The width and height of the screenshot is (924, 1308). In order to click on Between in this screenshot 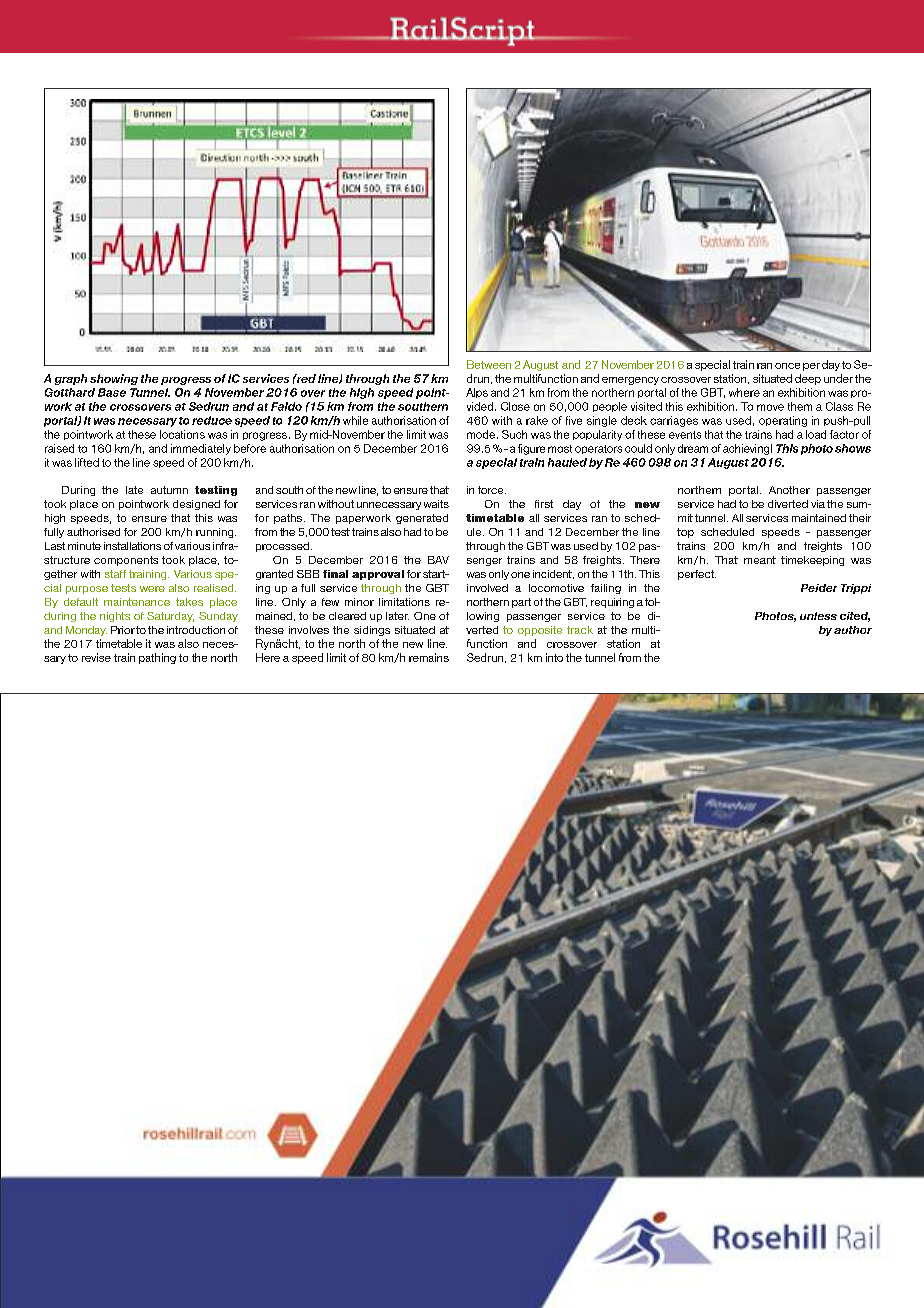, I will do `click(489, 364)`.
